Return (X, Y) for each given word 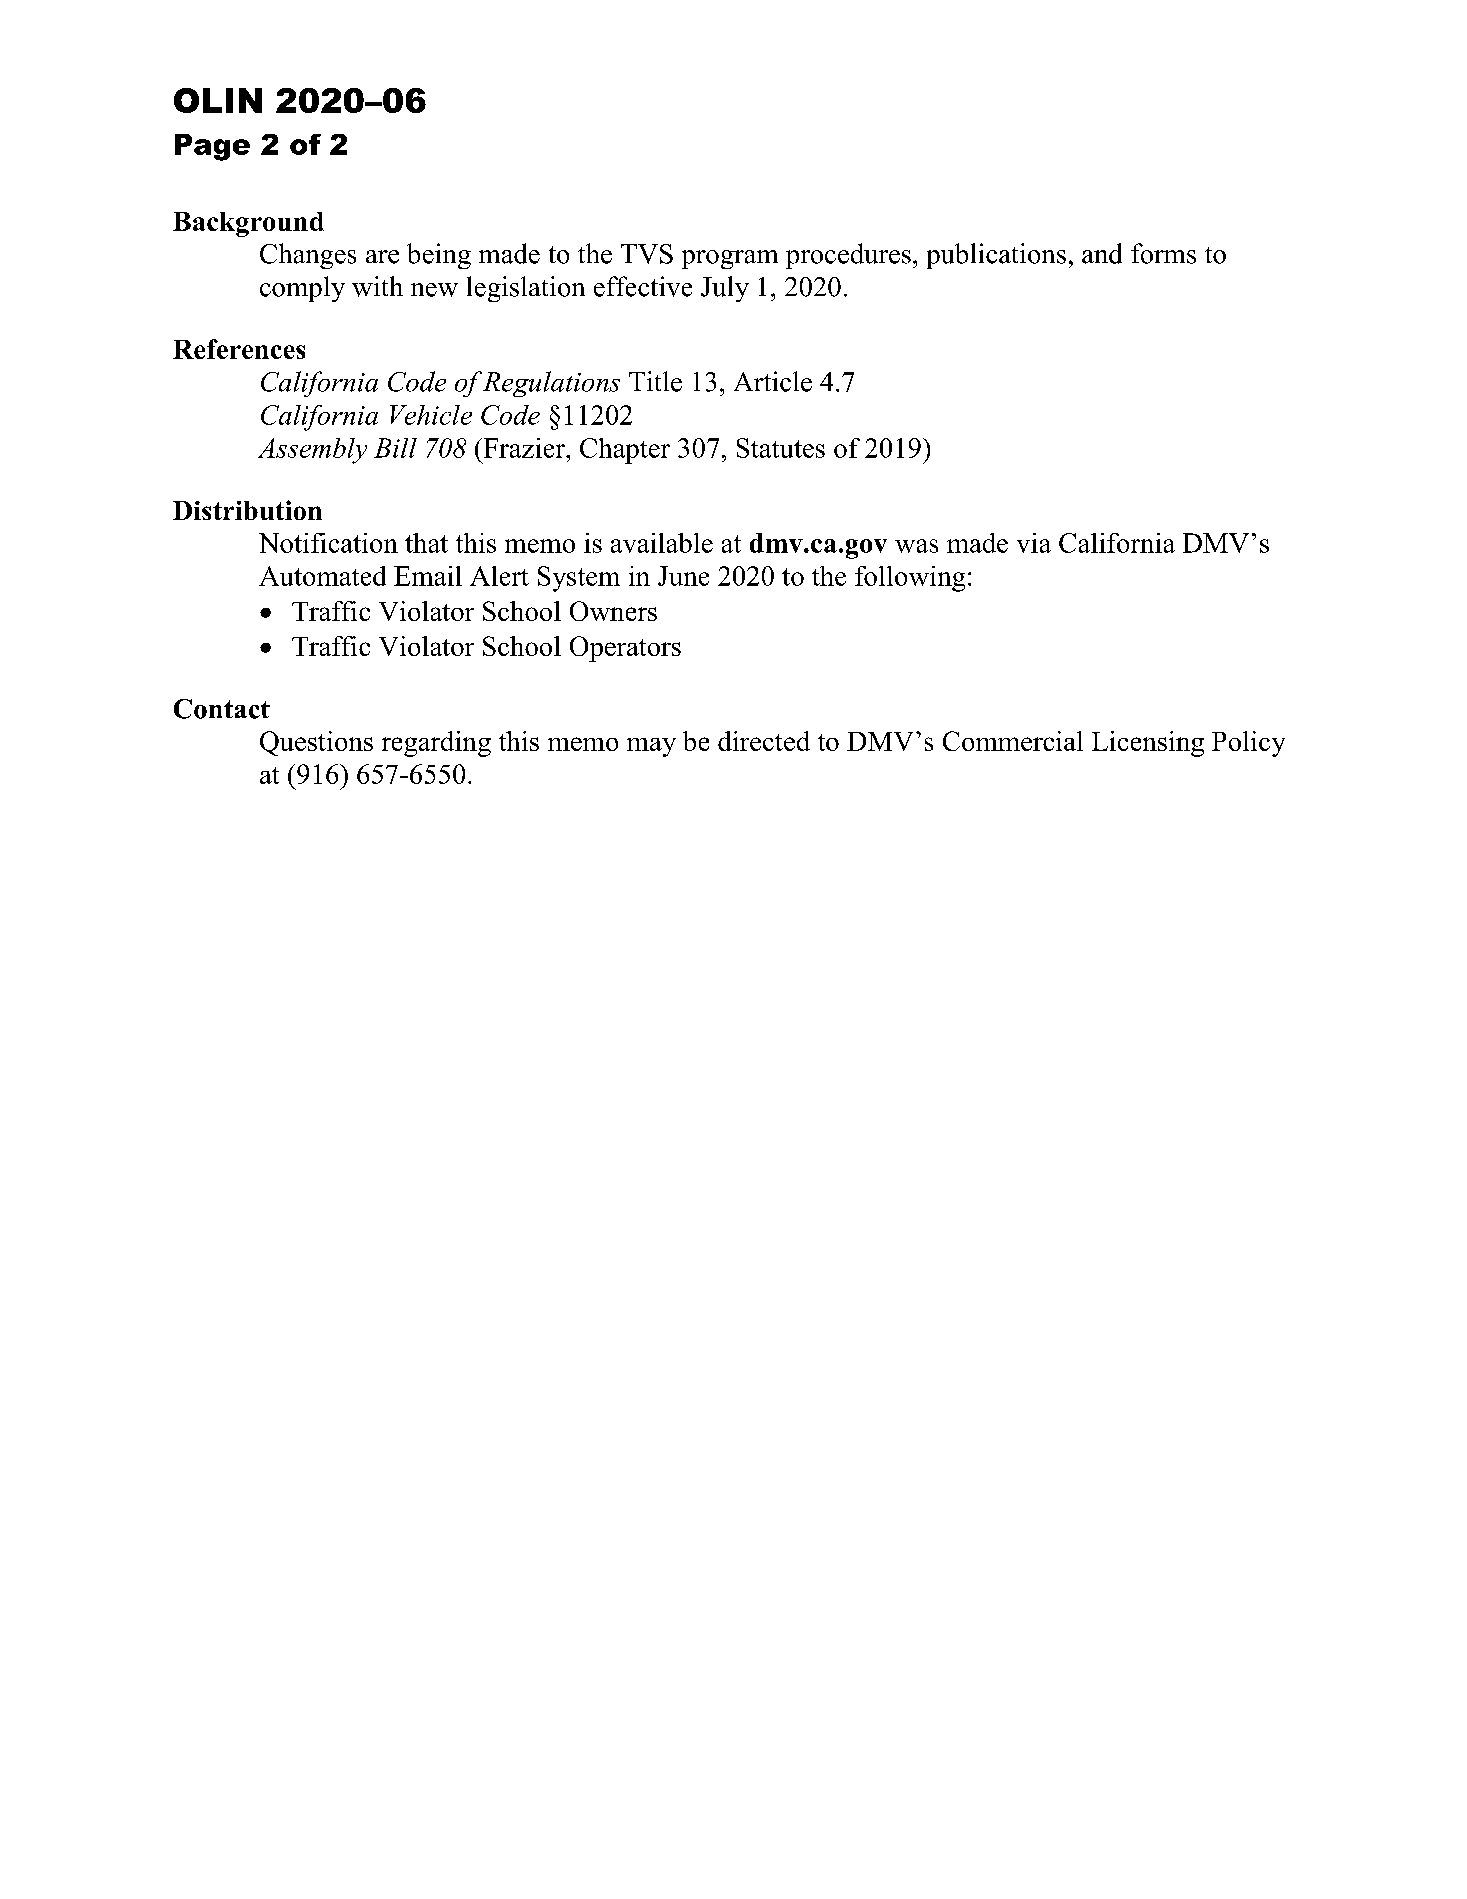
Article (773, 381)
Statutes (781, 448)
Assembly (312, 451)
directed (764, 741)
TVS (647, 254)
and (1102, 253)
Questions (316, 743)
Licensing (1148, 744)
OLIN (218, 100)
